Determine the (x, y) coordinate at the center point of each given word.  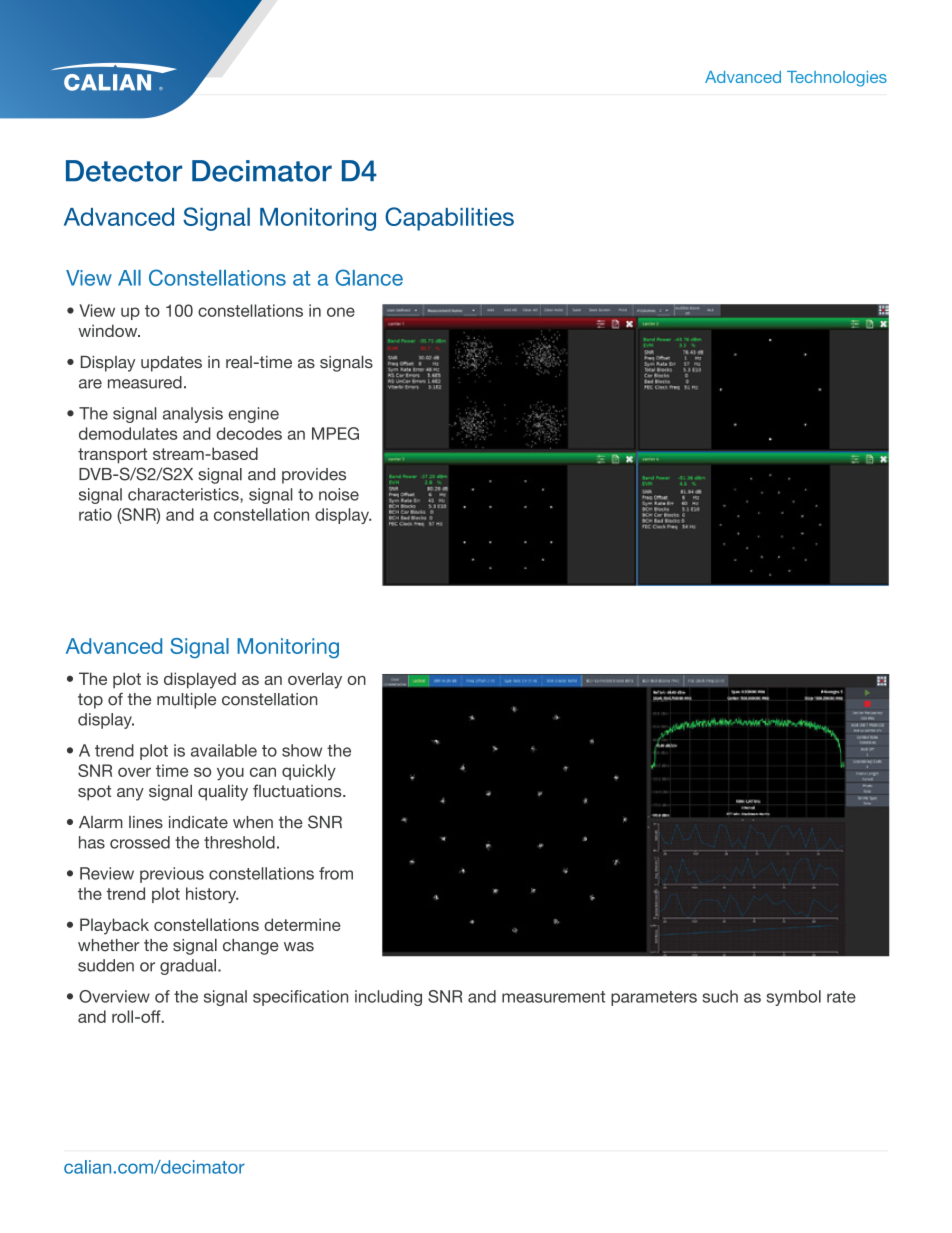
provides (314, 476)
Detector (124, 171)
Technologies (837, 79)
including (388, 998)
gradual (189, 967)
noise (339, 494)
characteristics (184, 495)
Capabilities (449, 219)
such (720, 996)
